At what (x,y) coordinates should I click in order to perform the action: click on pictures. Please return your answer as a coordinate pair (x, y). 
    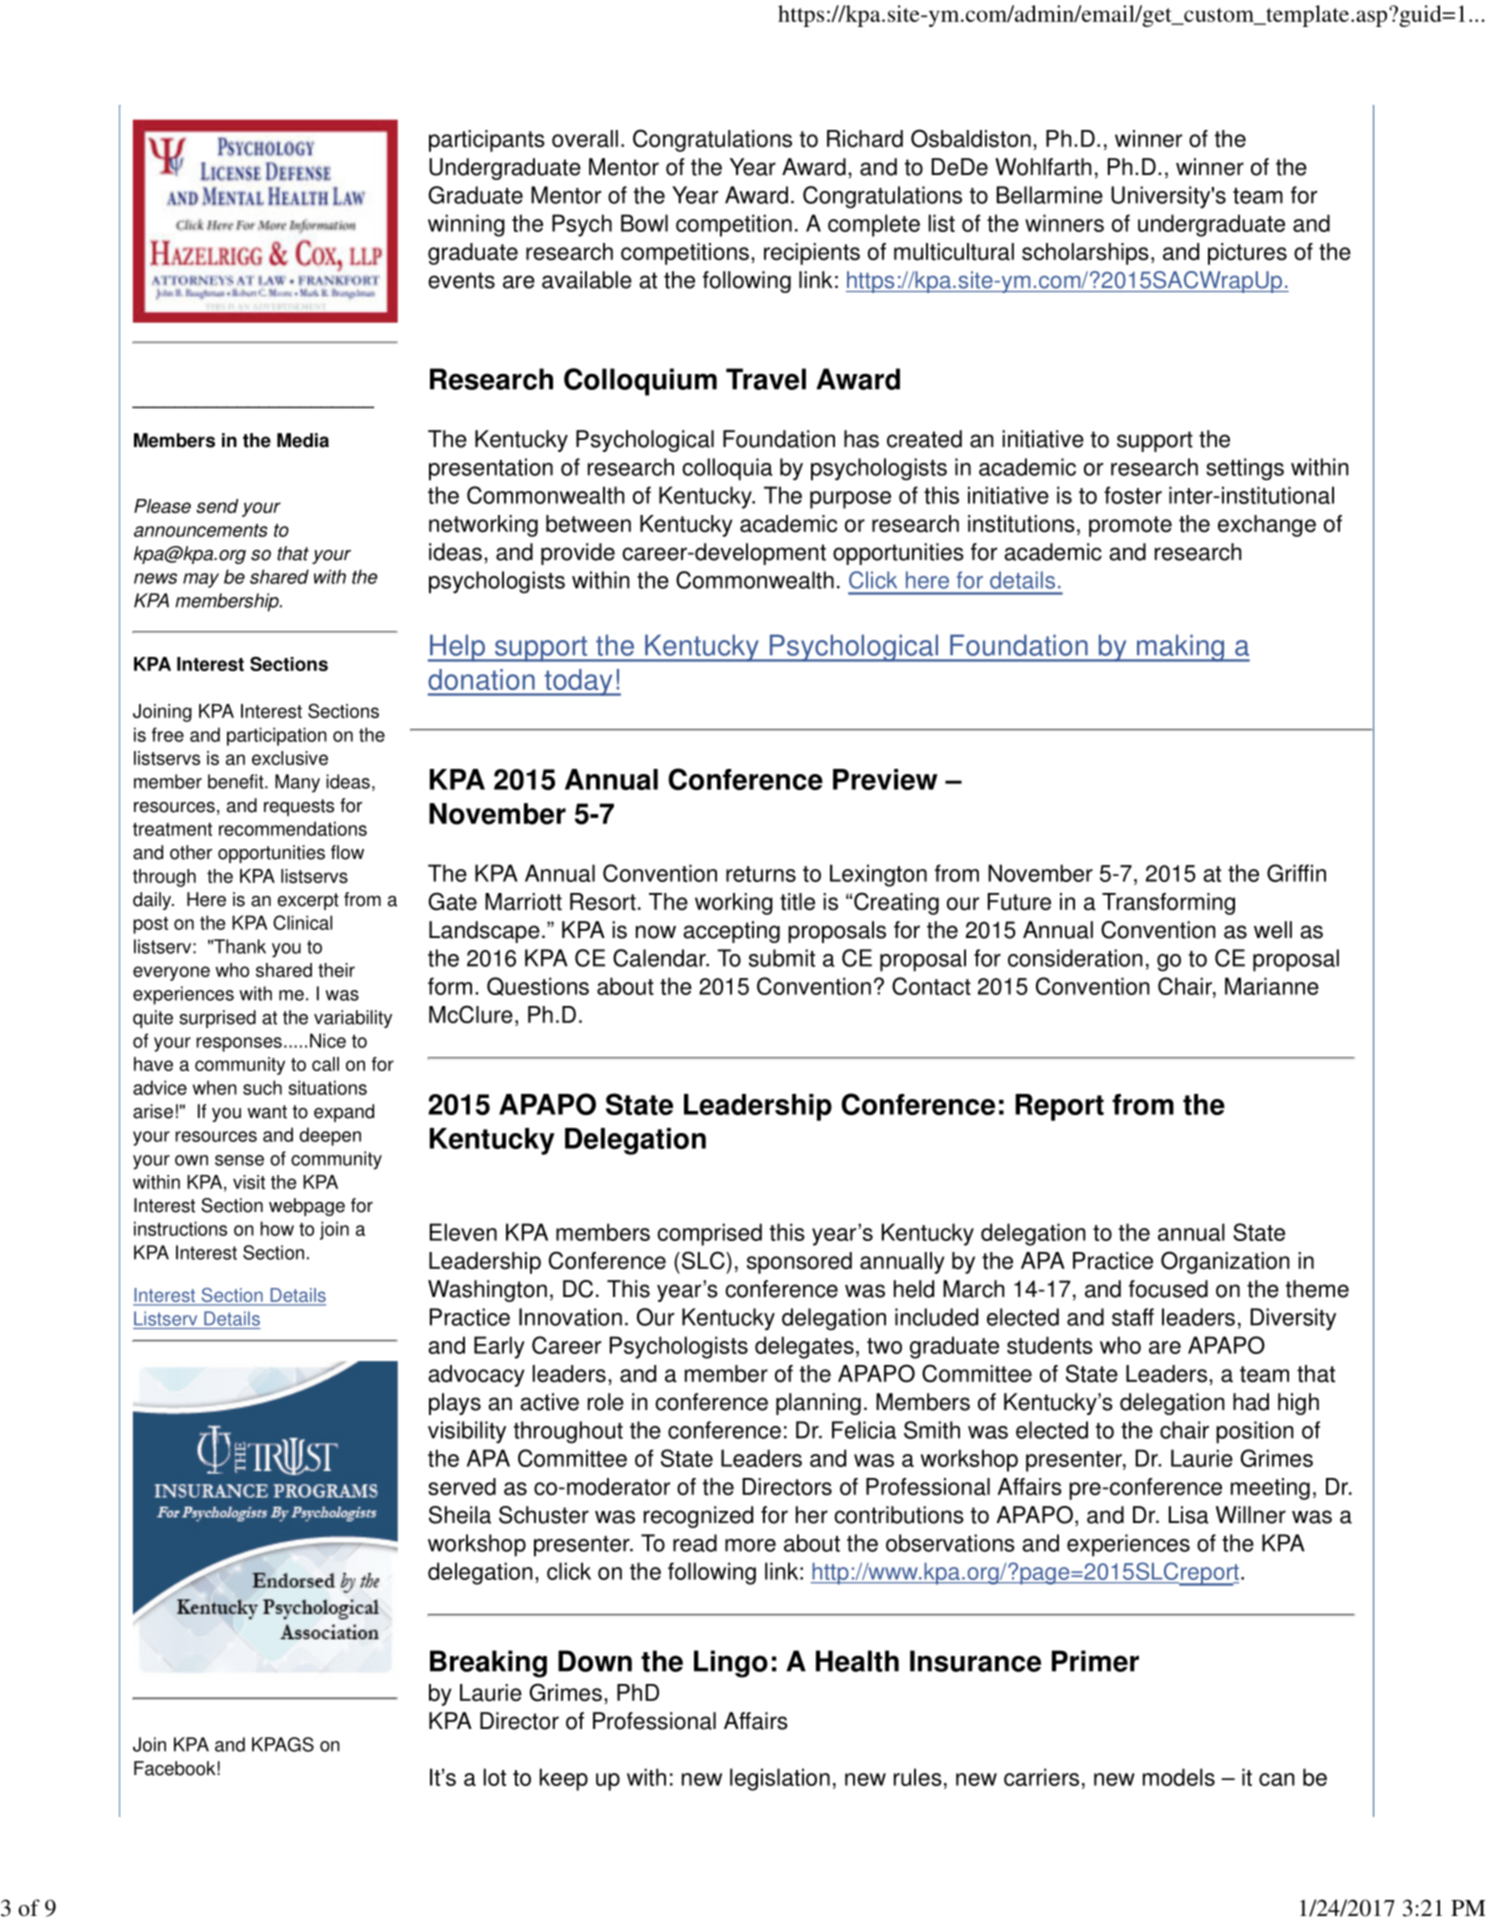
    Looking at the image, I should click on (1247, 254).
